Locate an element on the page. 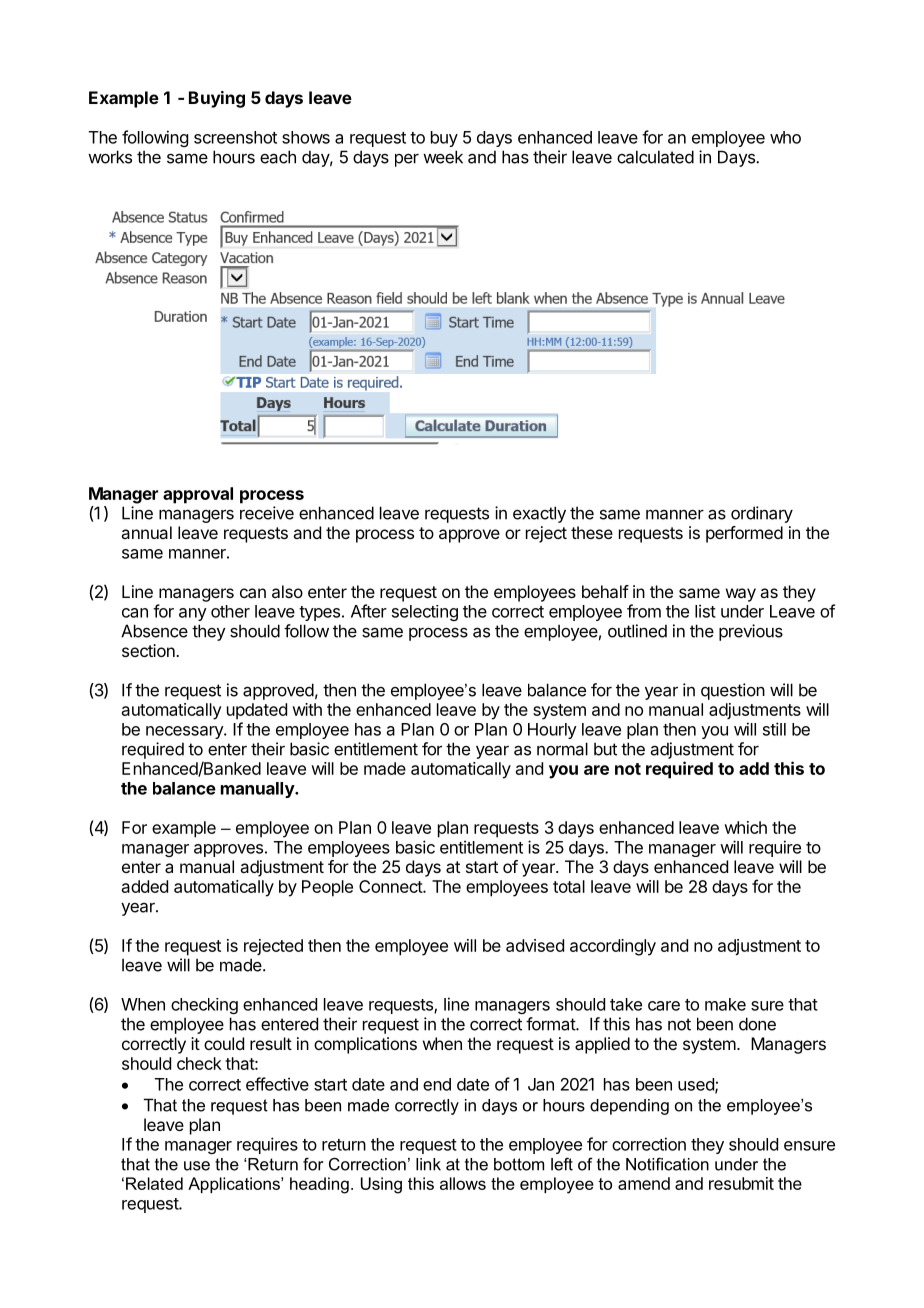  ordinary is located at coordinates (762, 514).
